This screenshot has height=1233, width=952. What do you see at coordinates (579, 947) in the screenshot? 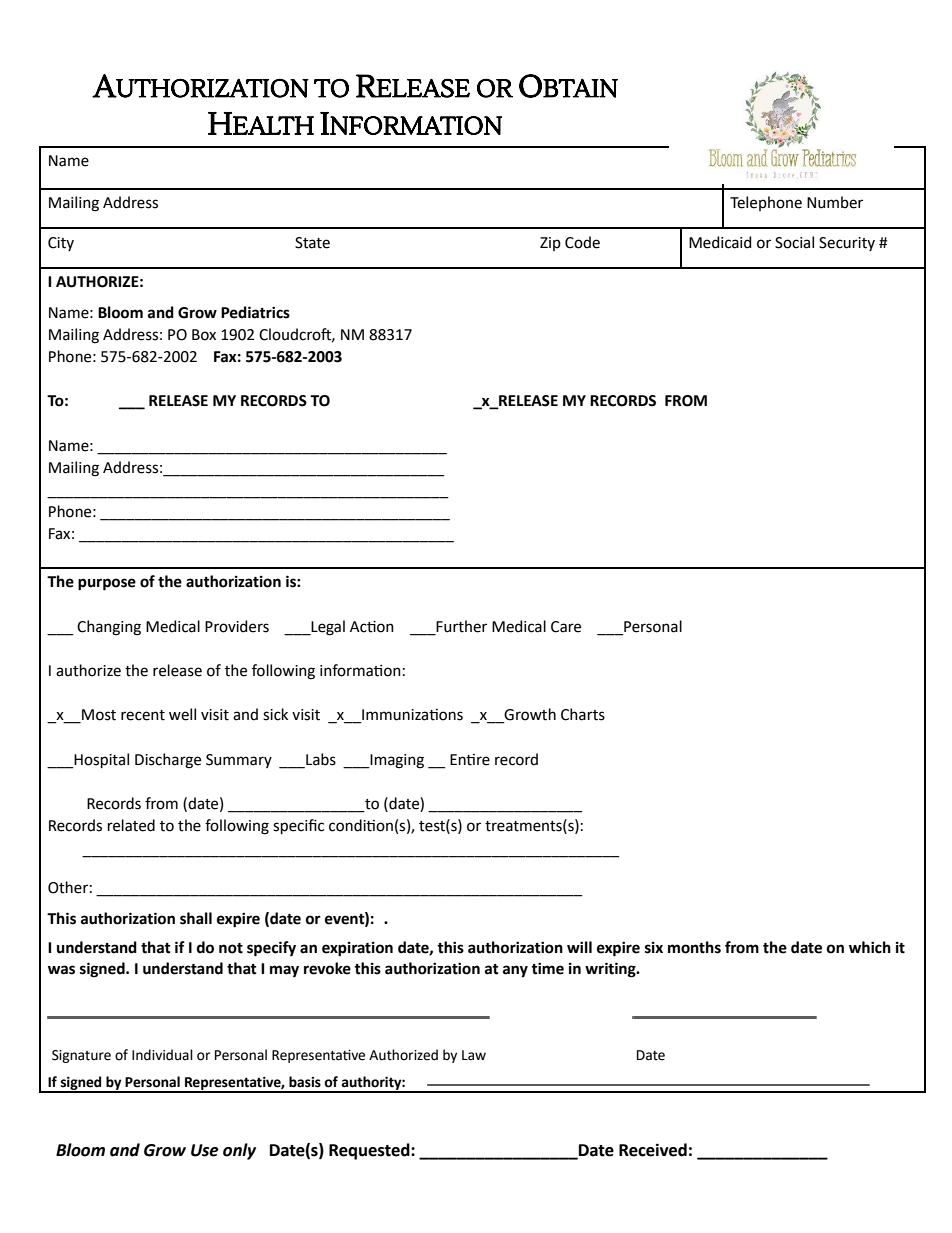
I see `will` at bounding box center [579, 947].
